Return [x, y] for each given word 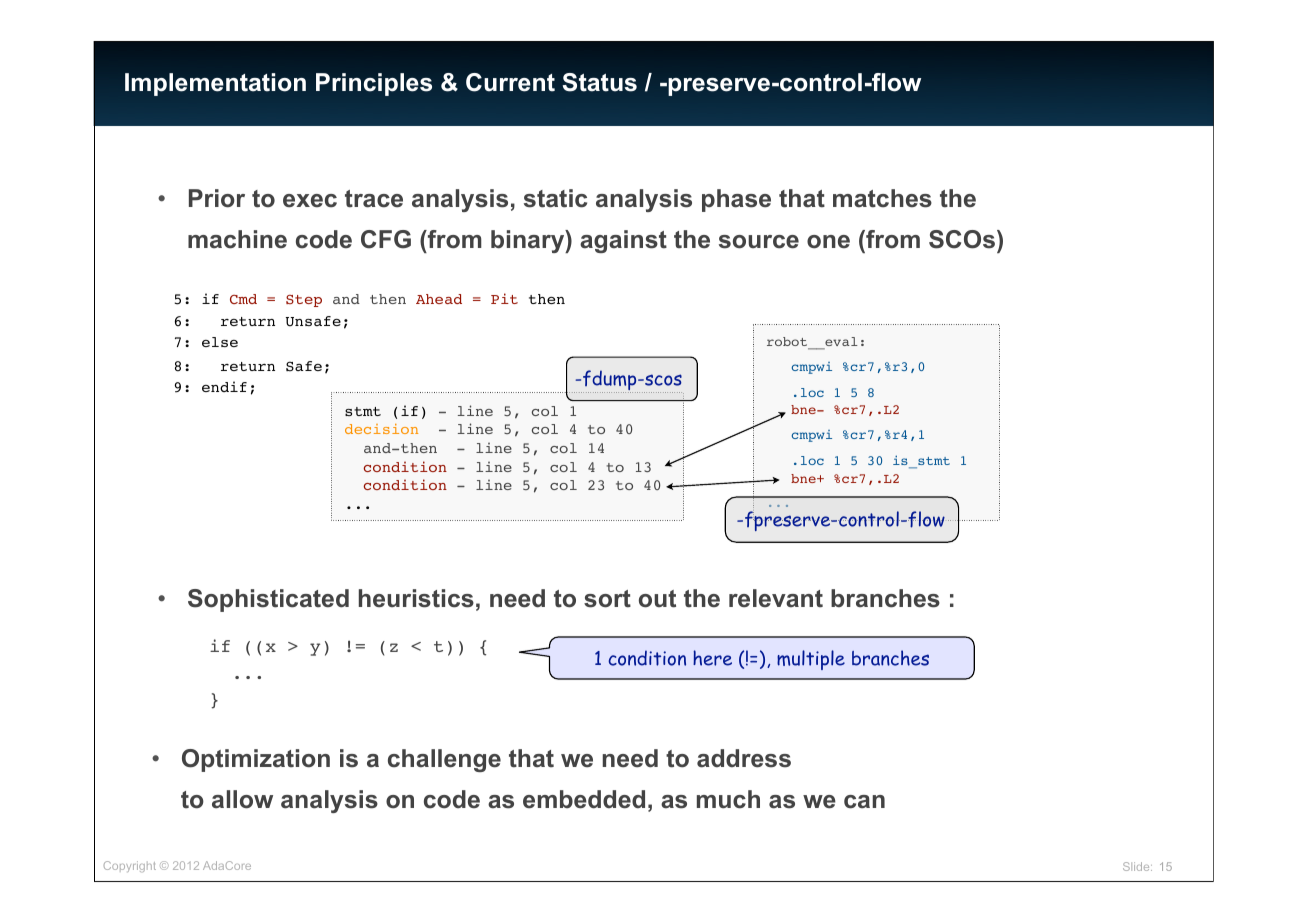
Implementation [215, 84]
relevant [776, 598]
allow [242, 799]
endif [224, 386]
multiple [811, 660]
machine [237, 239]
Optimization [256, 760]
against [623, 241]
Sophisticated [268, 600]
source [759, 242]
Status [599, 82]
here [712, 658]
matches [882, 198]
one [828, 242]
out [657, 599]
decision [381, 429]
